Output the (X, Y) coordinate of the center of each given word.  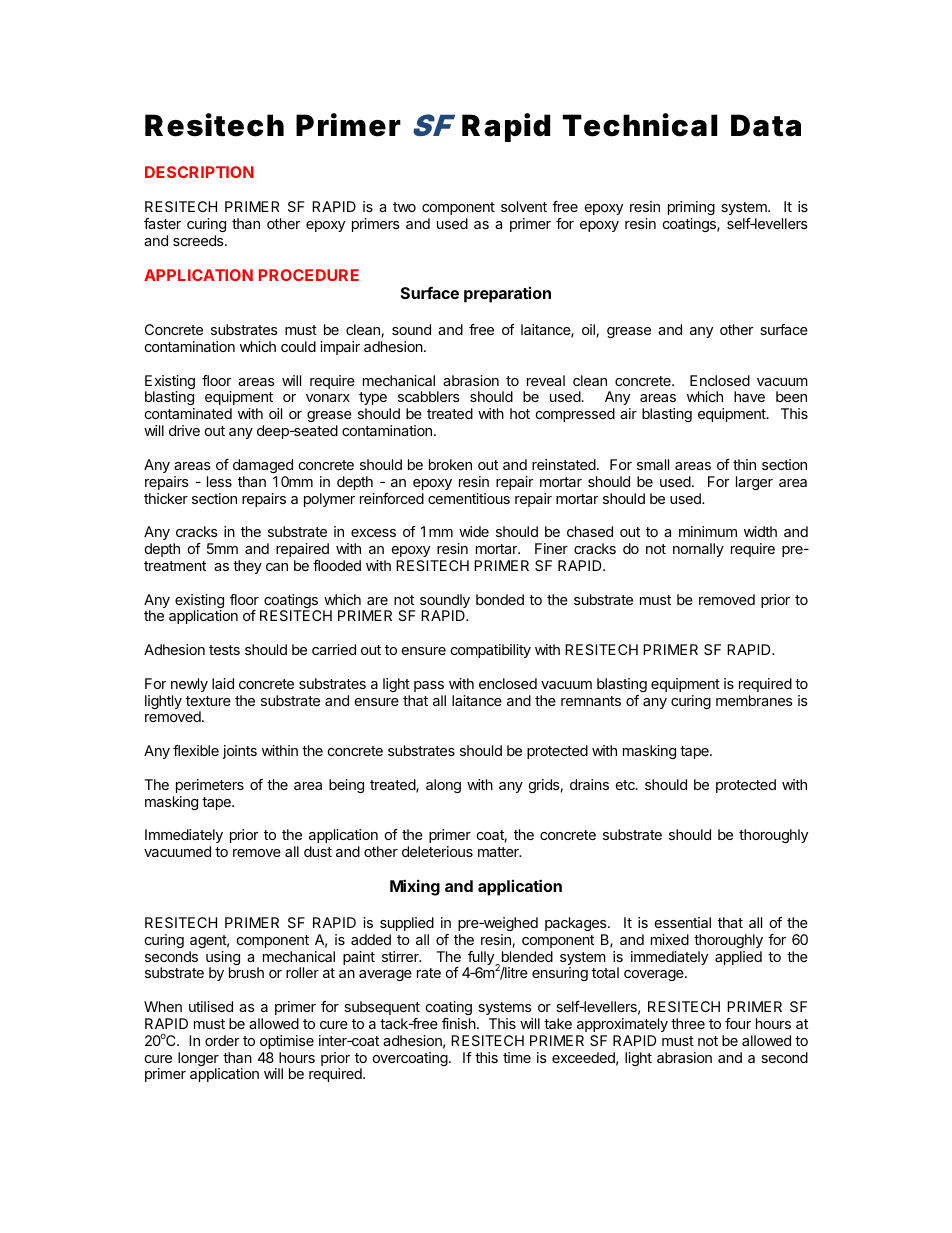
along (443, 786)
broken (450, 464)
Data (766, 125)
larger (754, 483)
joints (240, 752)
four (738, 1023)
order (222, 1040)
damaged (263, 466)
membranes (754, 700)
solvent (524, 206)
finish (459, 1023)
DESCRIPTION (199, 172)
